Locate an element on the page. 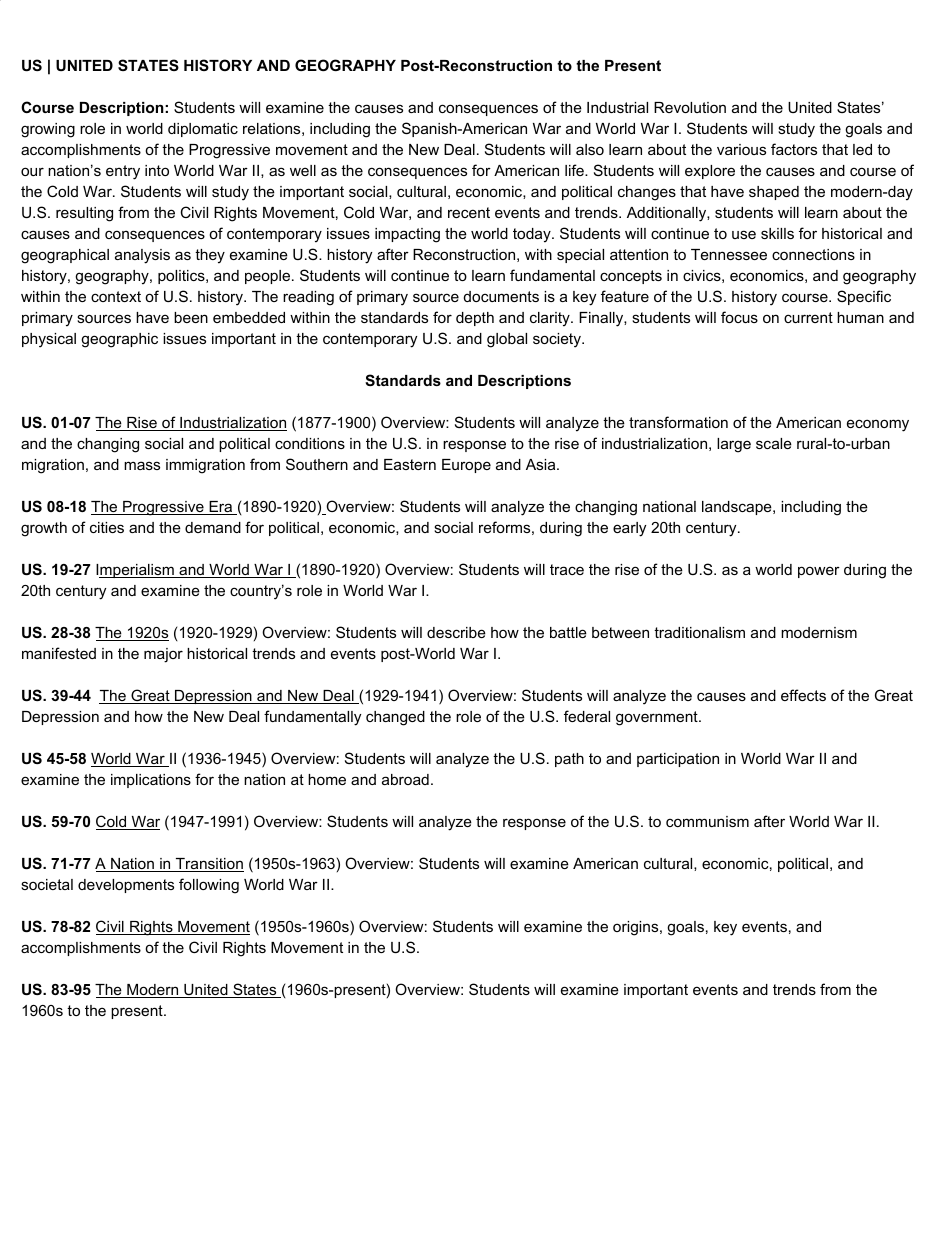  factors is located at coordinates (794, 149).
